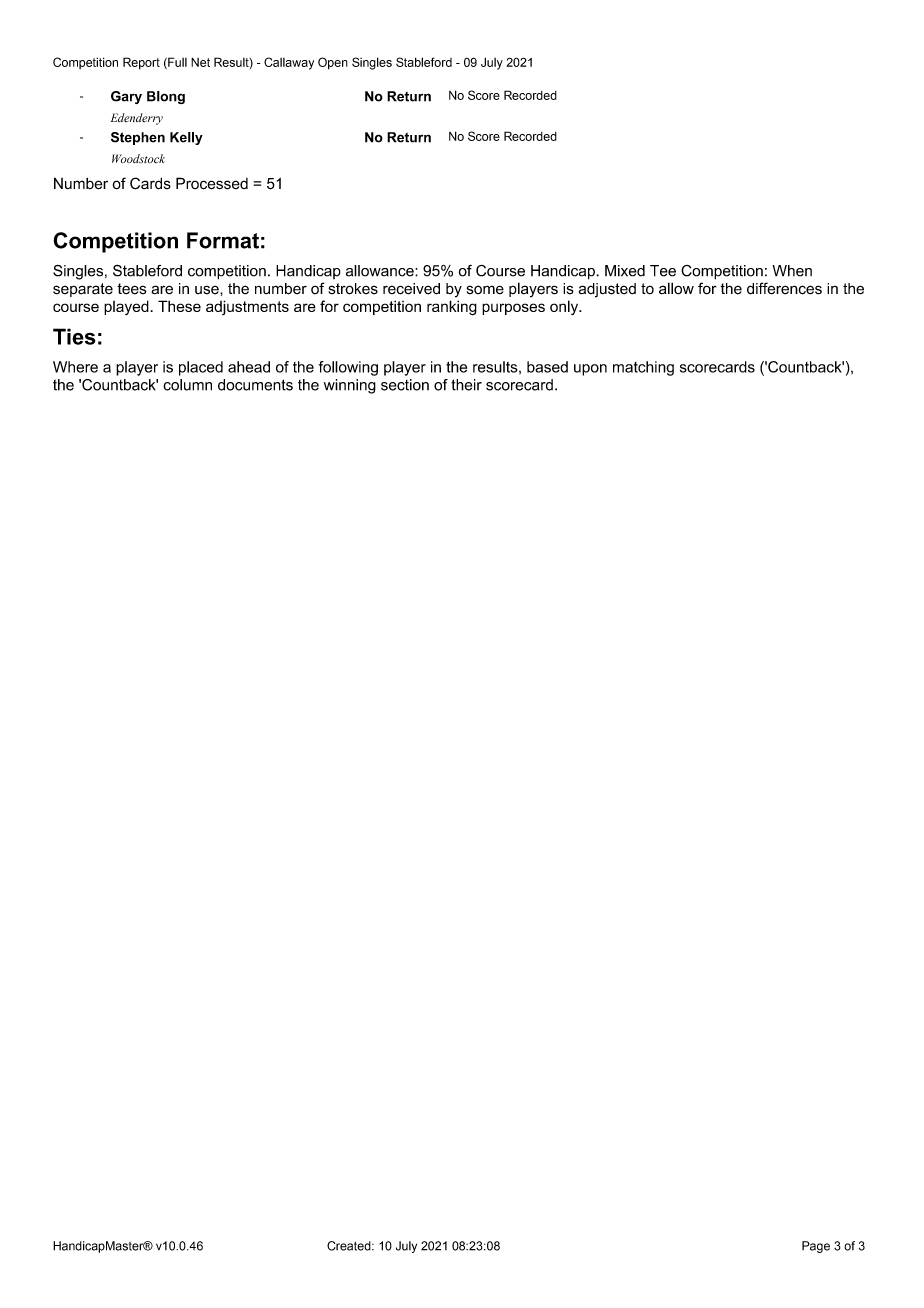 This document has width=924, height=1308. I want to click on Open, so click(333, 63).
